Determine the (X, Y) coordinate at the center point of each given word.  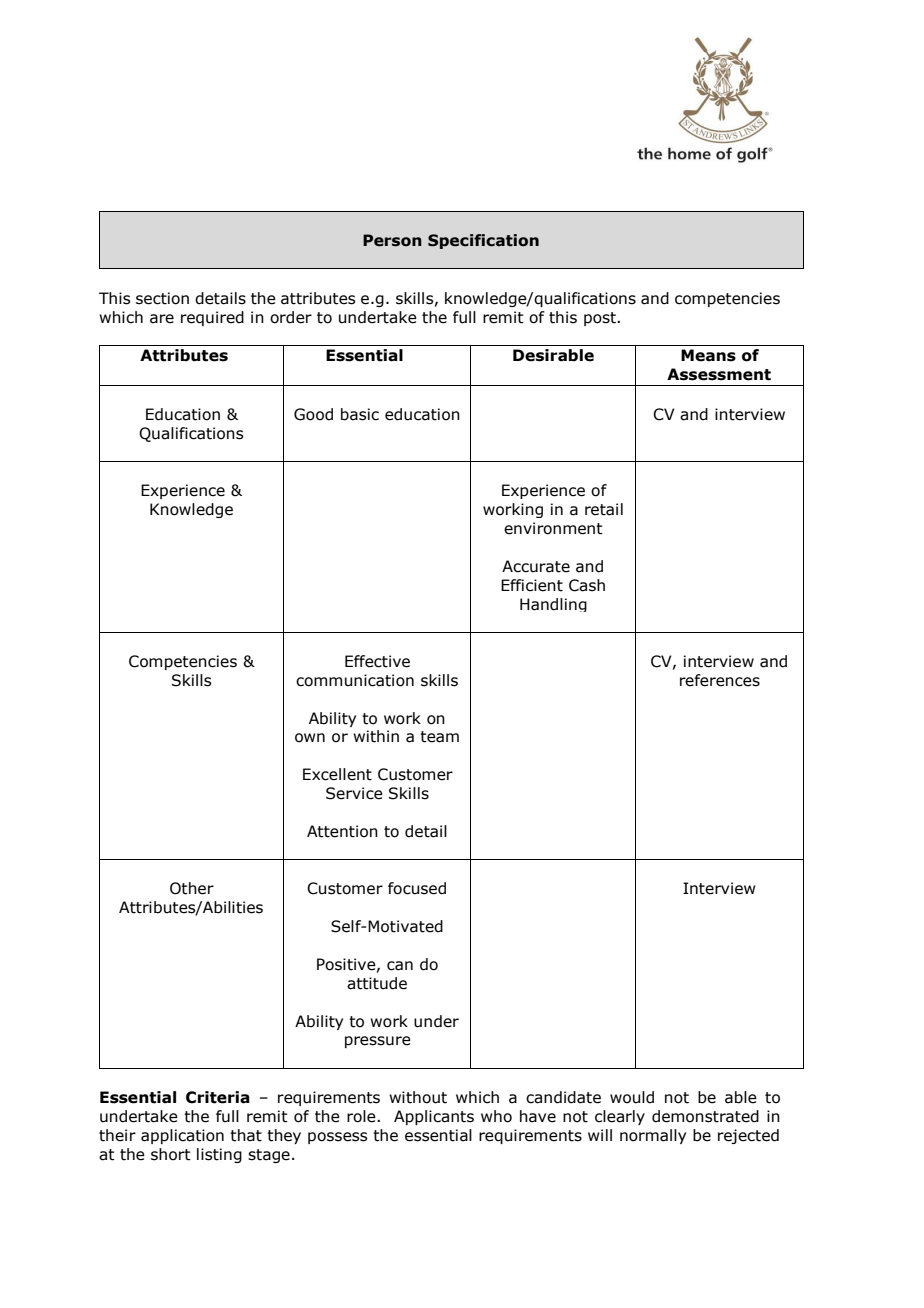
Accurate (536, 566)
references (720, 680)
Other (192, 888)
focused (417, 888)
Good (313, 414)
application (182, 1136)
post (601, 319)
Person (392, 240)
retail (604, 509)
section (162, 298)
